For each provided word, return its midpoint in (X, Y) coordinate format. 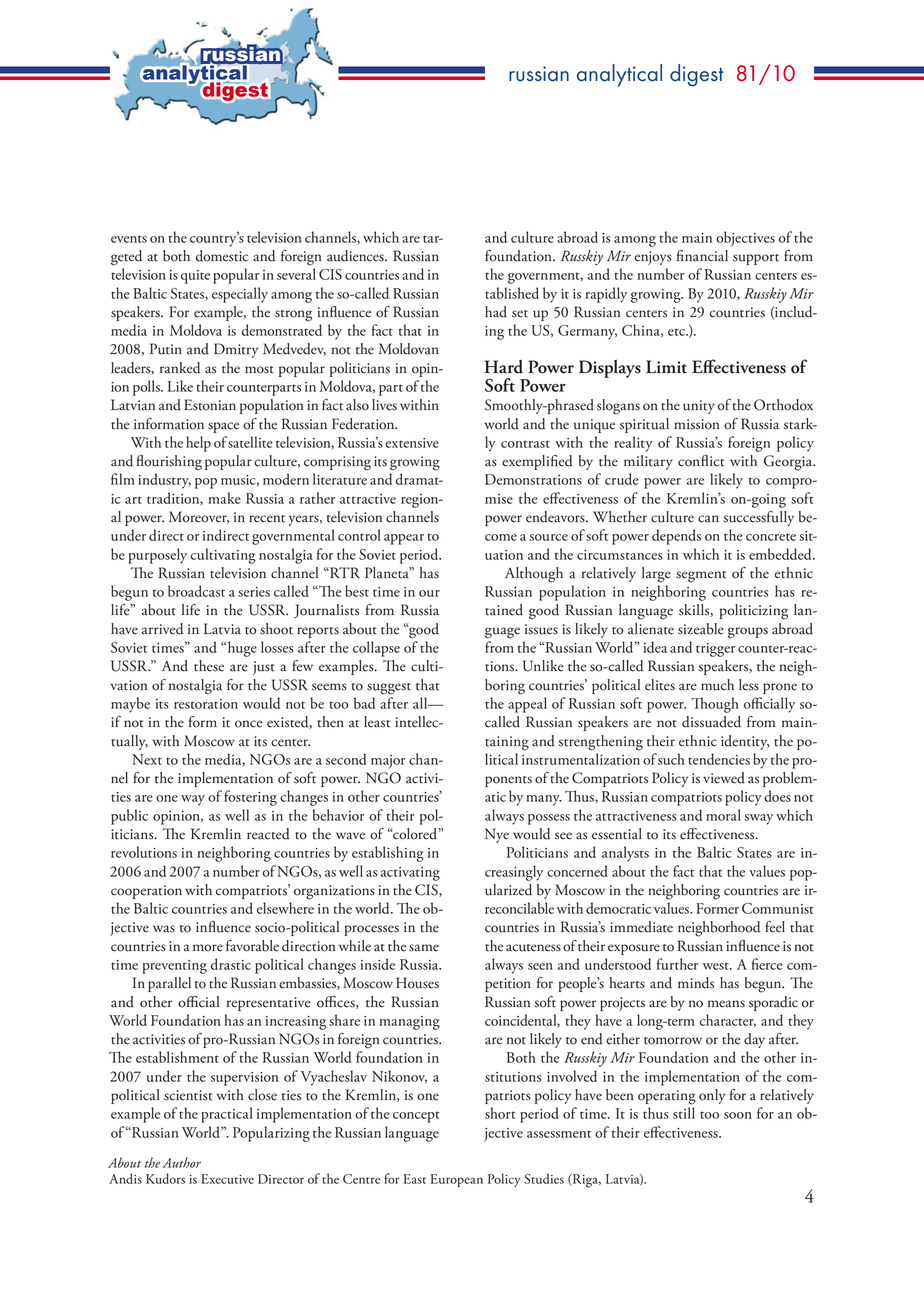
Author (182, 1162)
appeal (527, 705)
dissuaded (711, 722)
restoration (206, 704)
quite (195, 277)
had (496, 312)
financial (702, 256)
